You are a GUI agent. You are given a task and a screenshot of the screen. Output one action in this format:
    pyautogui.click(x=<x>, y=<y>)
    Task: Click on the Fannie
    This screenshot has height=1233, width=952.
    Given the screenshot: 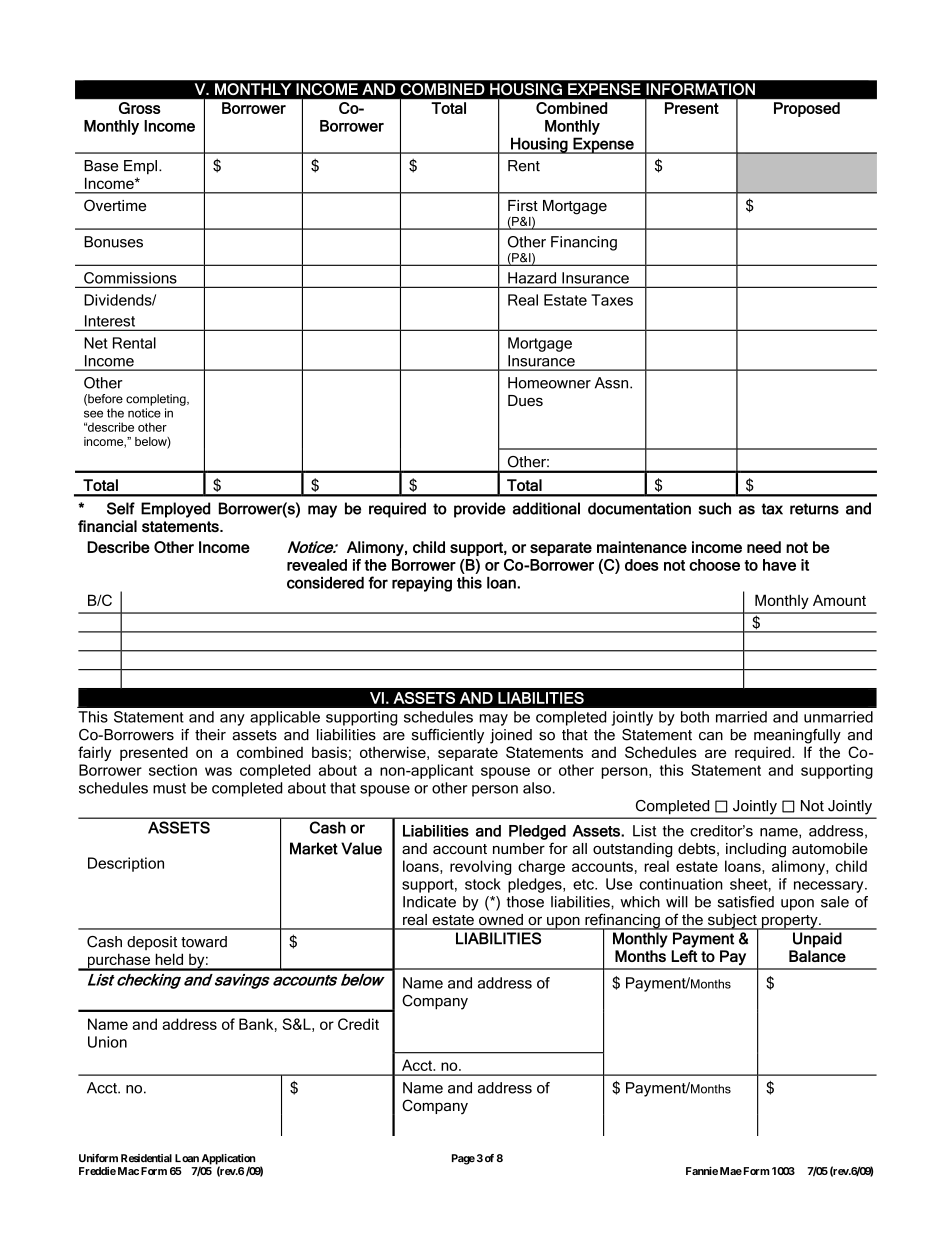 What is the action you would take?
    pyautogui.click(x=702, y=1170)
